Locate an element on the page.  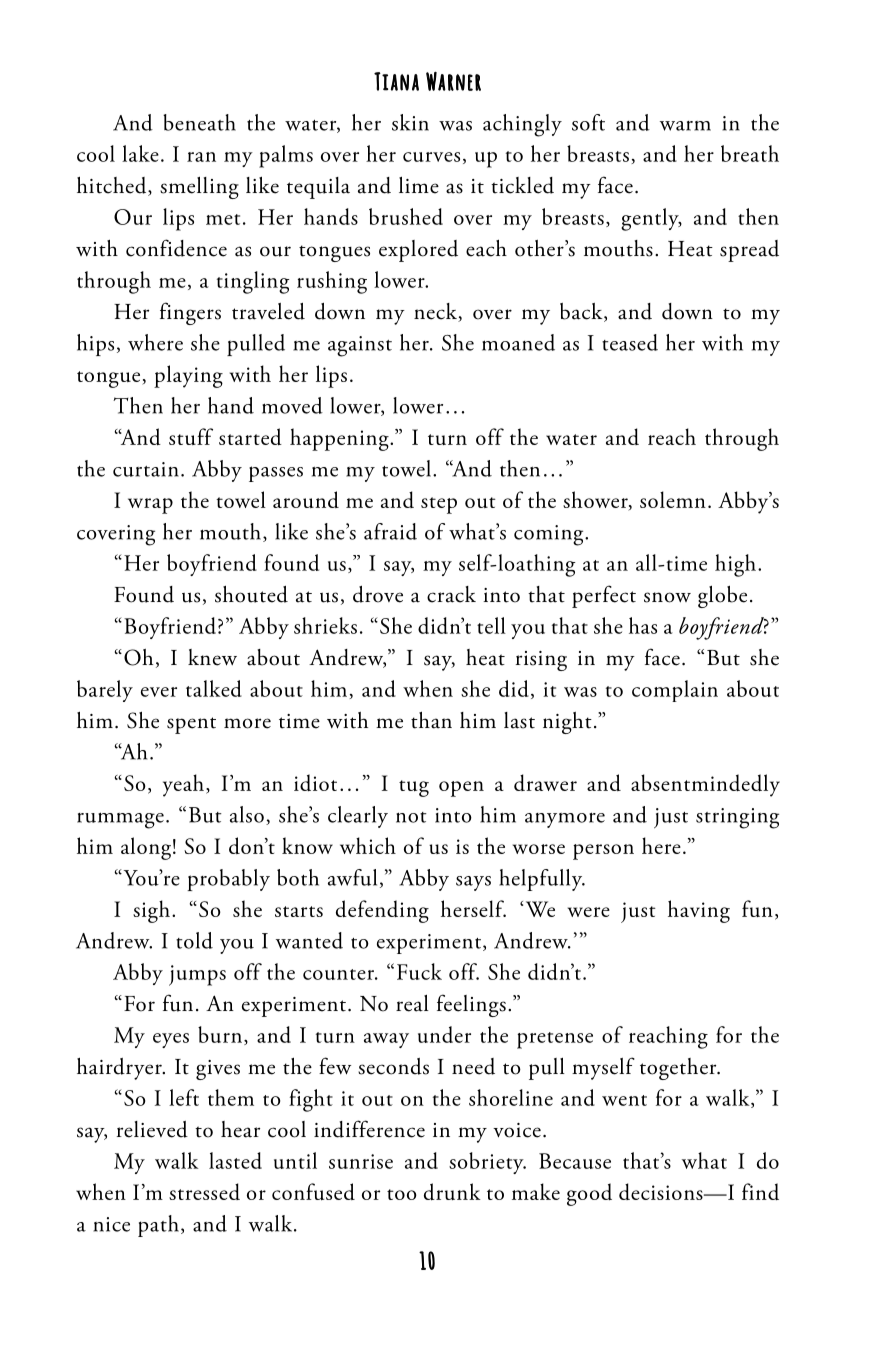
real is located at coordinates (412, 1003).
